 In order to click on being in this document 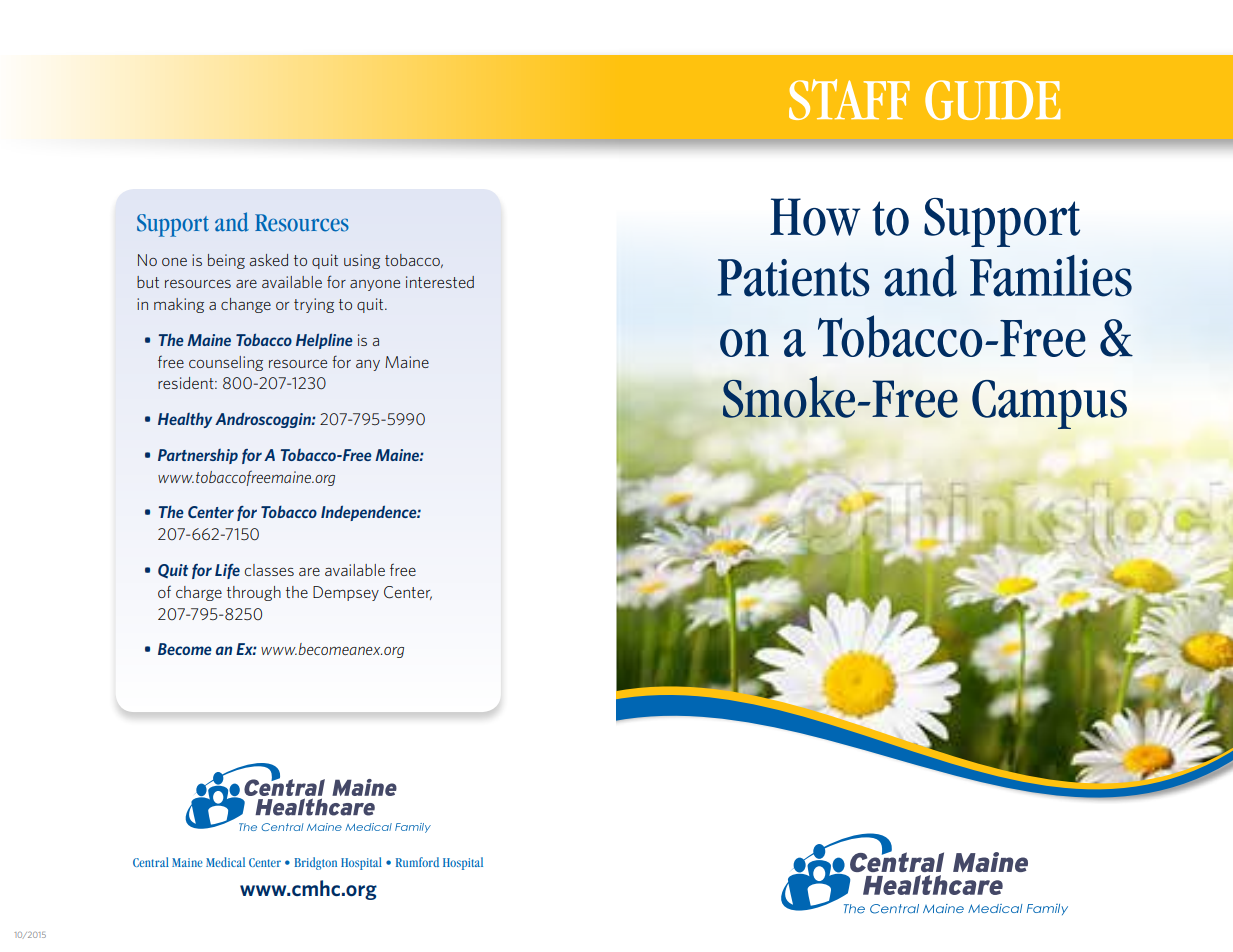, I will do `click(226, 261)`.
